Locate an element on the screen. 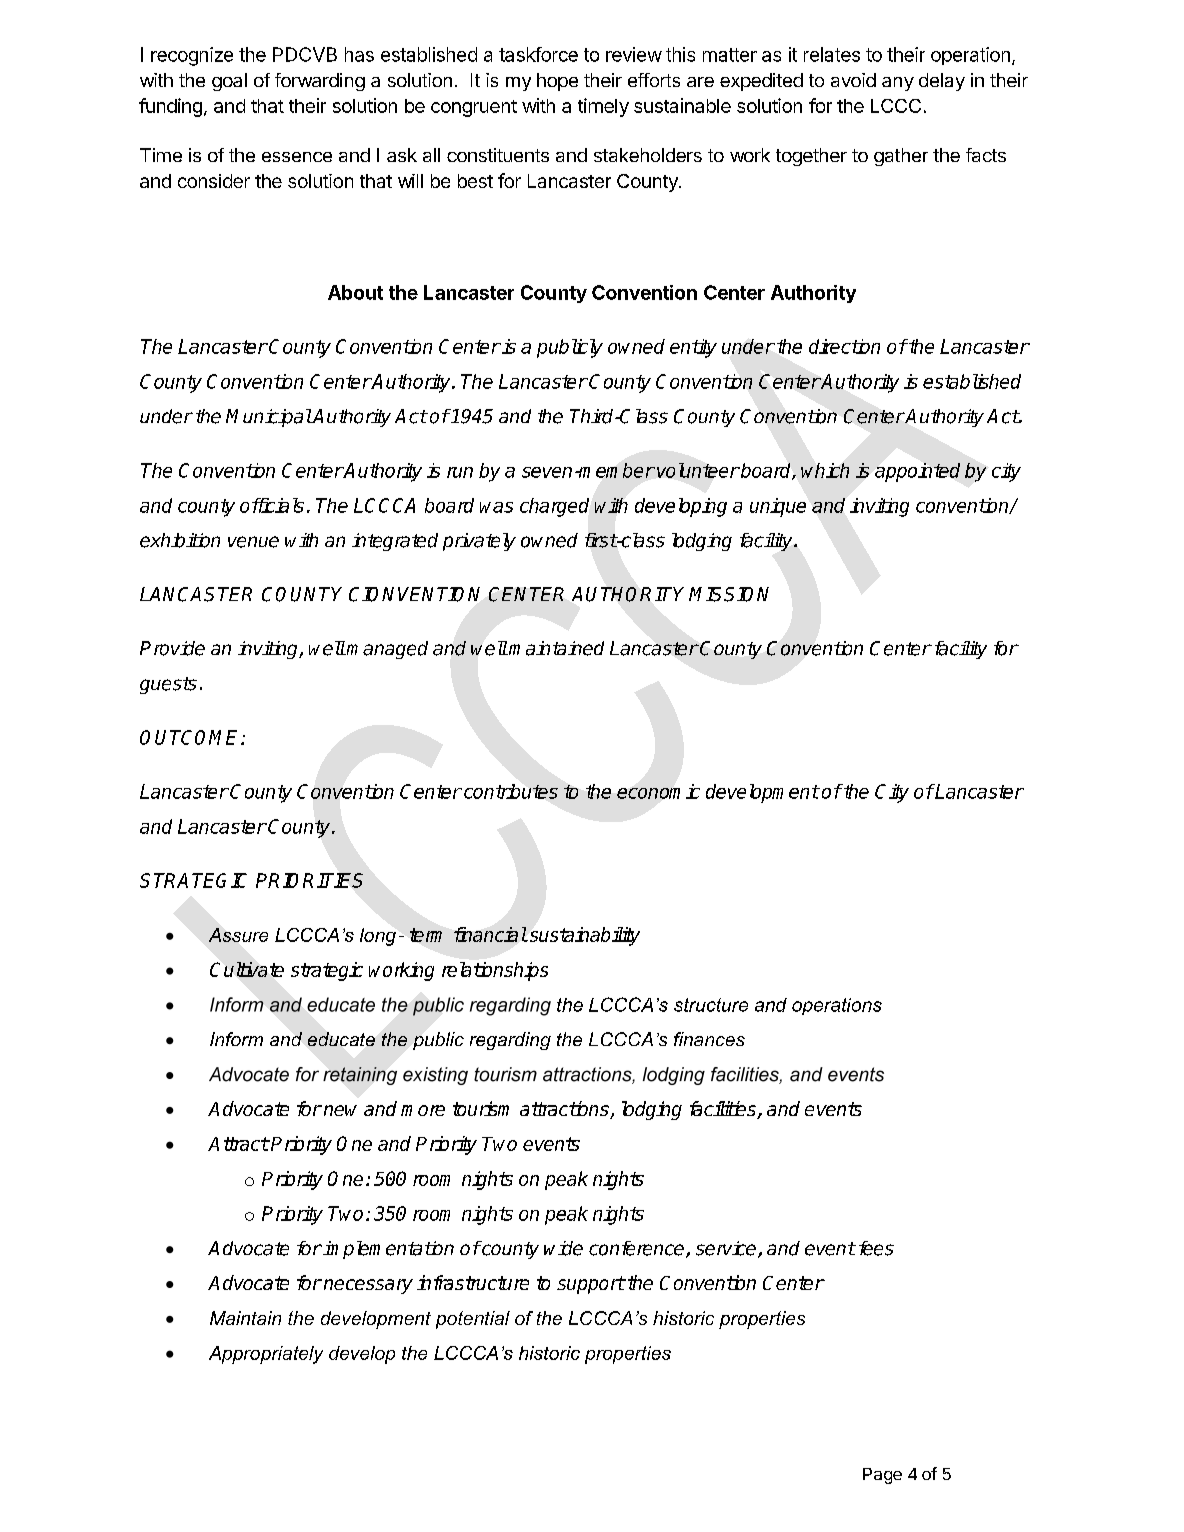 Image resolution: width=1184 pixels, height=1532 pixels. hope is located at coordinates (557, 82).
